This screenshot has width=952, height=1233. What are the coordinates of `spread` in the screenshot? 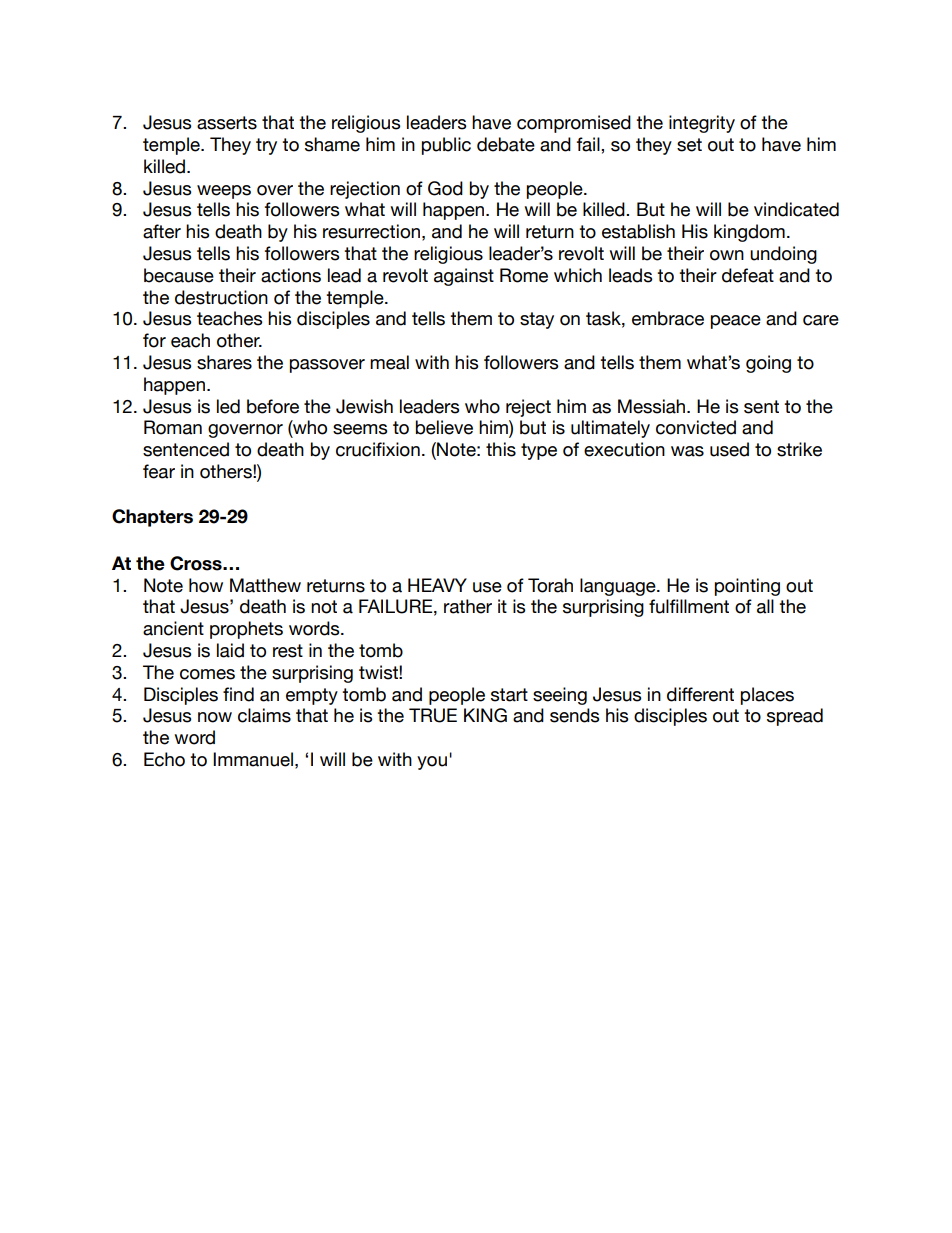 It's located at (795, 717).
